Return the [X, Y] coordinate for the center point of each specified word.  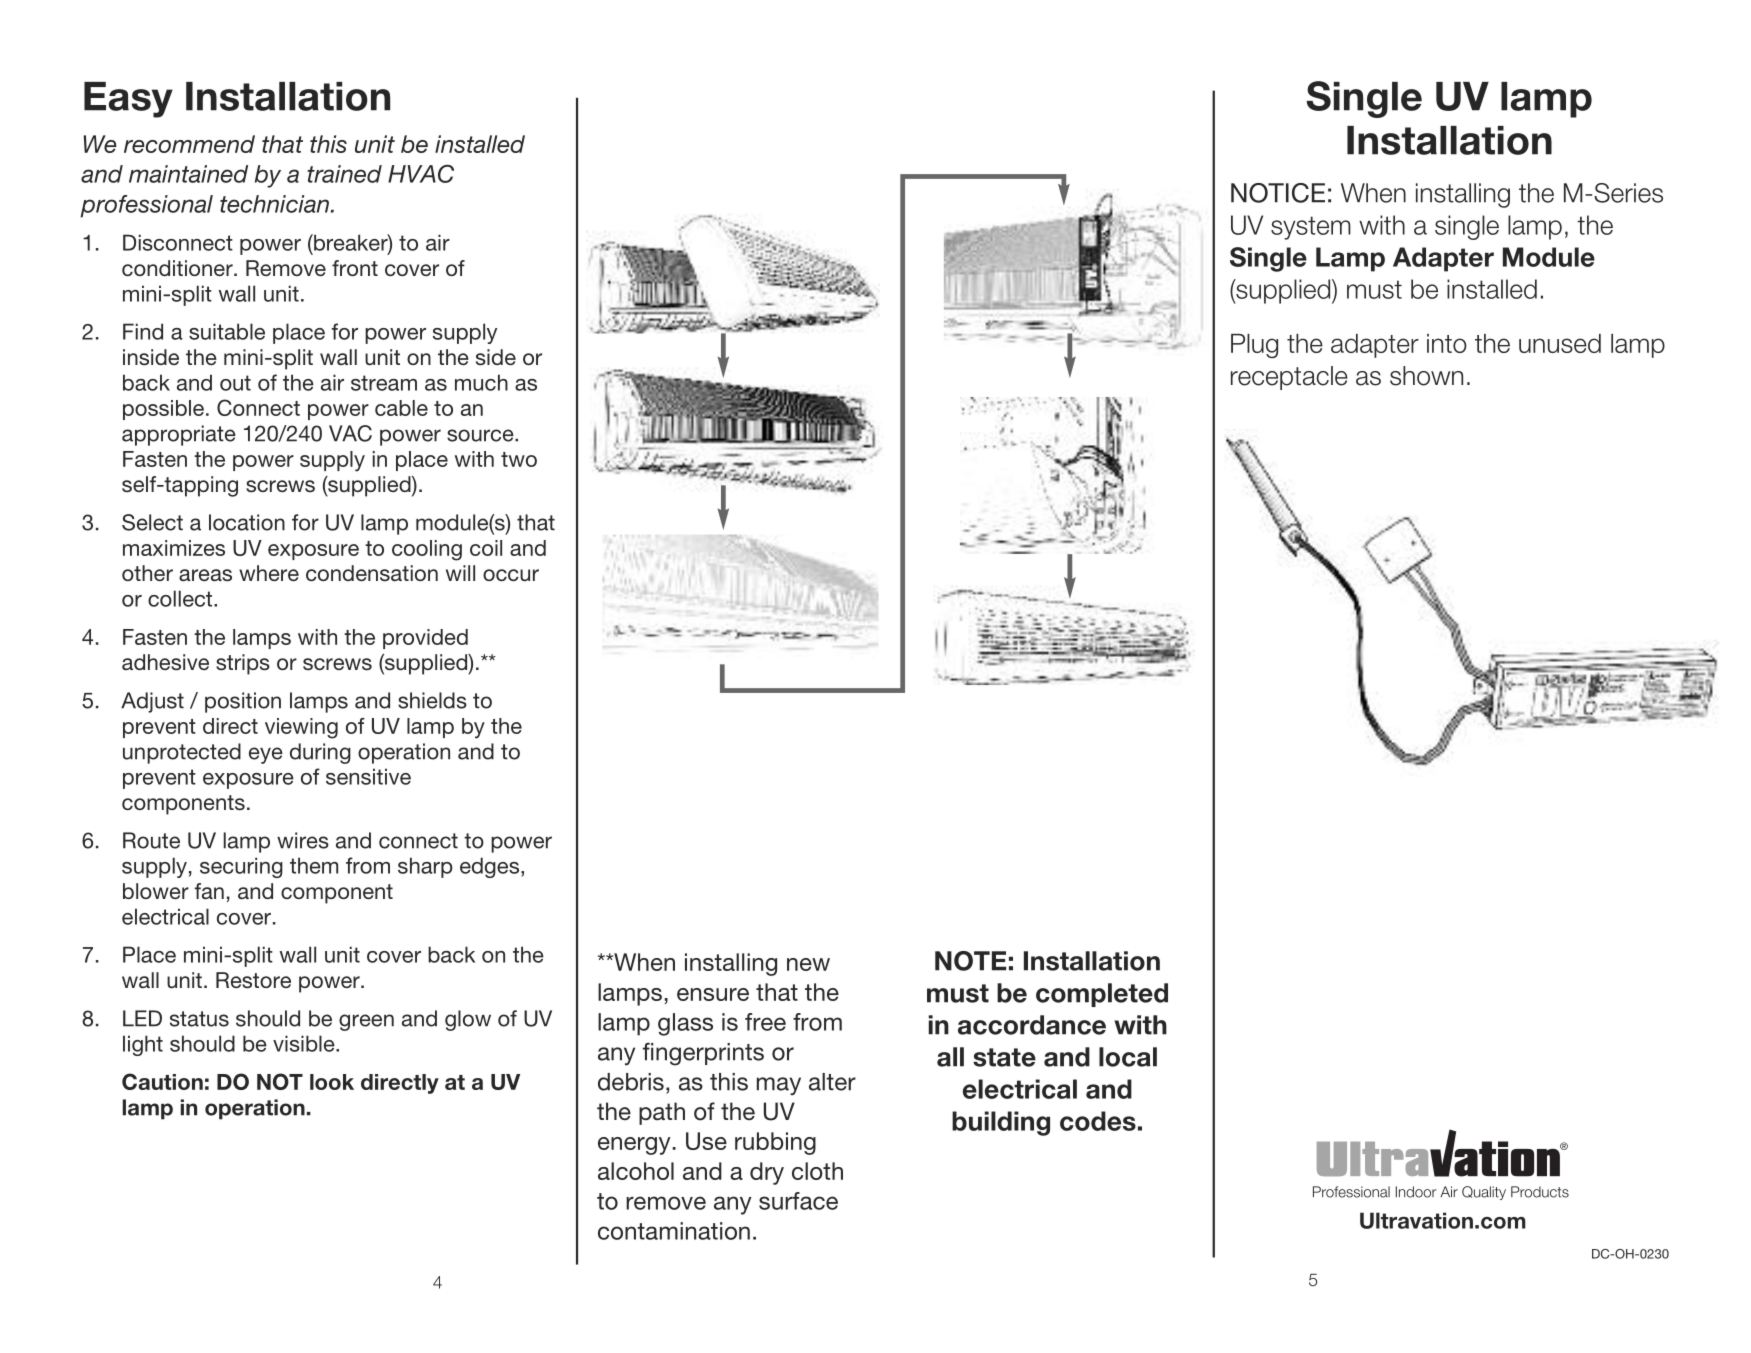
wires [303, 840]
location [247, 522]
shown [1426, 376]
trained [344, 174]
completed [1102, 995]
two [519, 459]
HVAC [421, 173]
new [808, 964]
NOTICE [1278, 193]
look [332, 1082]
